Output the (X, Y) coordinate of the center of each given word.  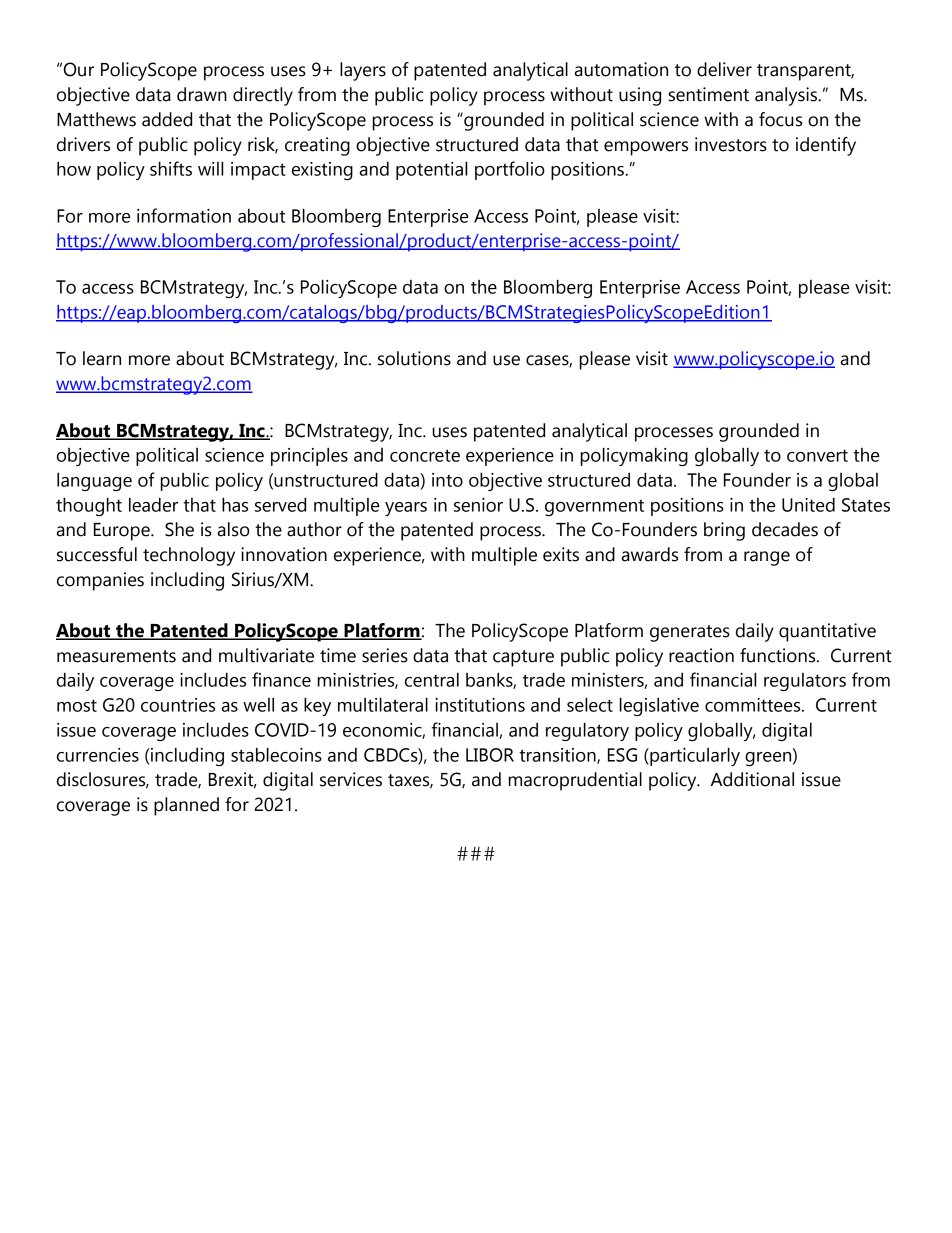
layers (363, 71)
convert (817, 455)
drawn (202, 94)
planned (186, 806)
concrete (425, 455)
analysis (787, 96)
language (94, 481)
